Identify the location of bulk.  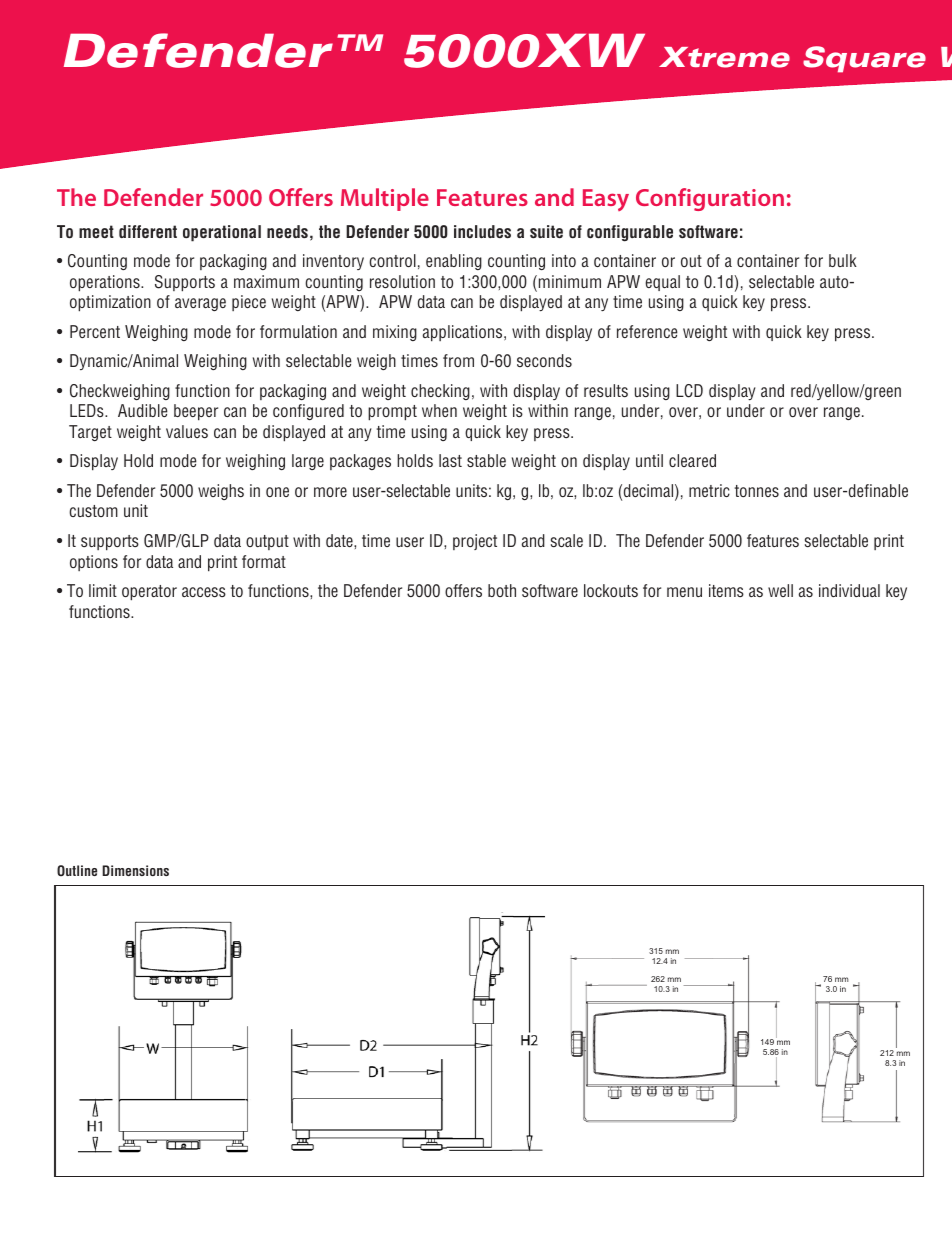
(843, 260).
